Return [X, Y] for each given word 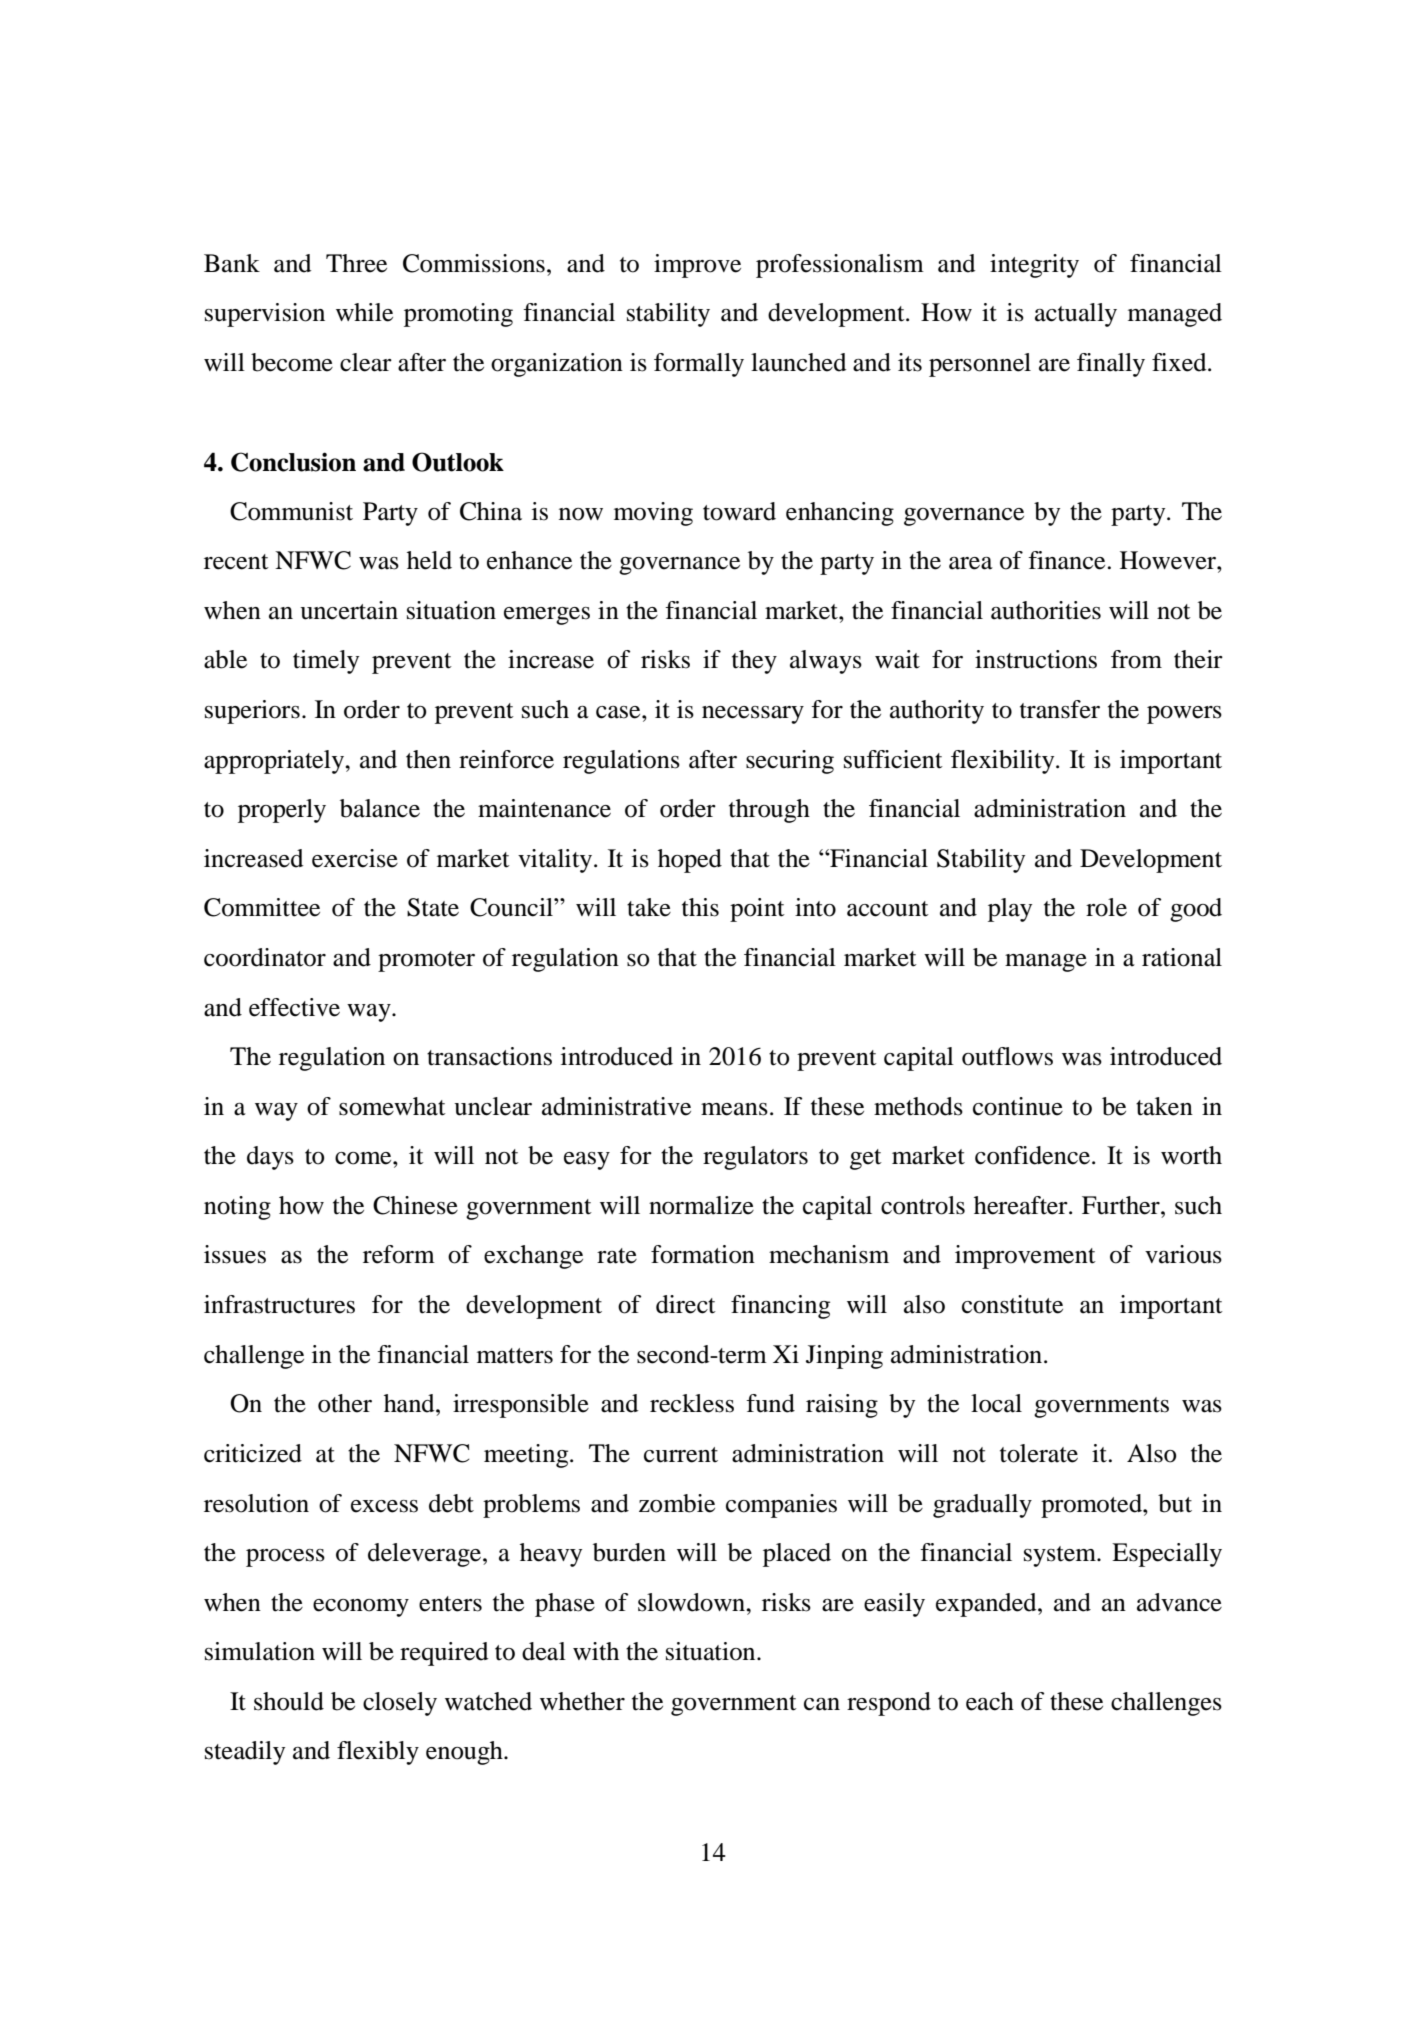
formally [699, 365]
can [822, 1704]
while [364, 312]
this [700, 907]
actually [1076, 315]
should [289, 1701]
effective [294, 1007]
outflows [1007, 1056]
